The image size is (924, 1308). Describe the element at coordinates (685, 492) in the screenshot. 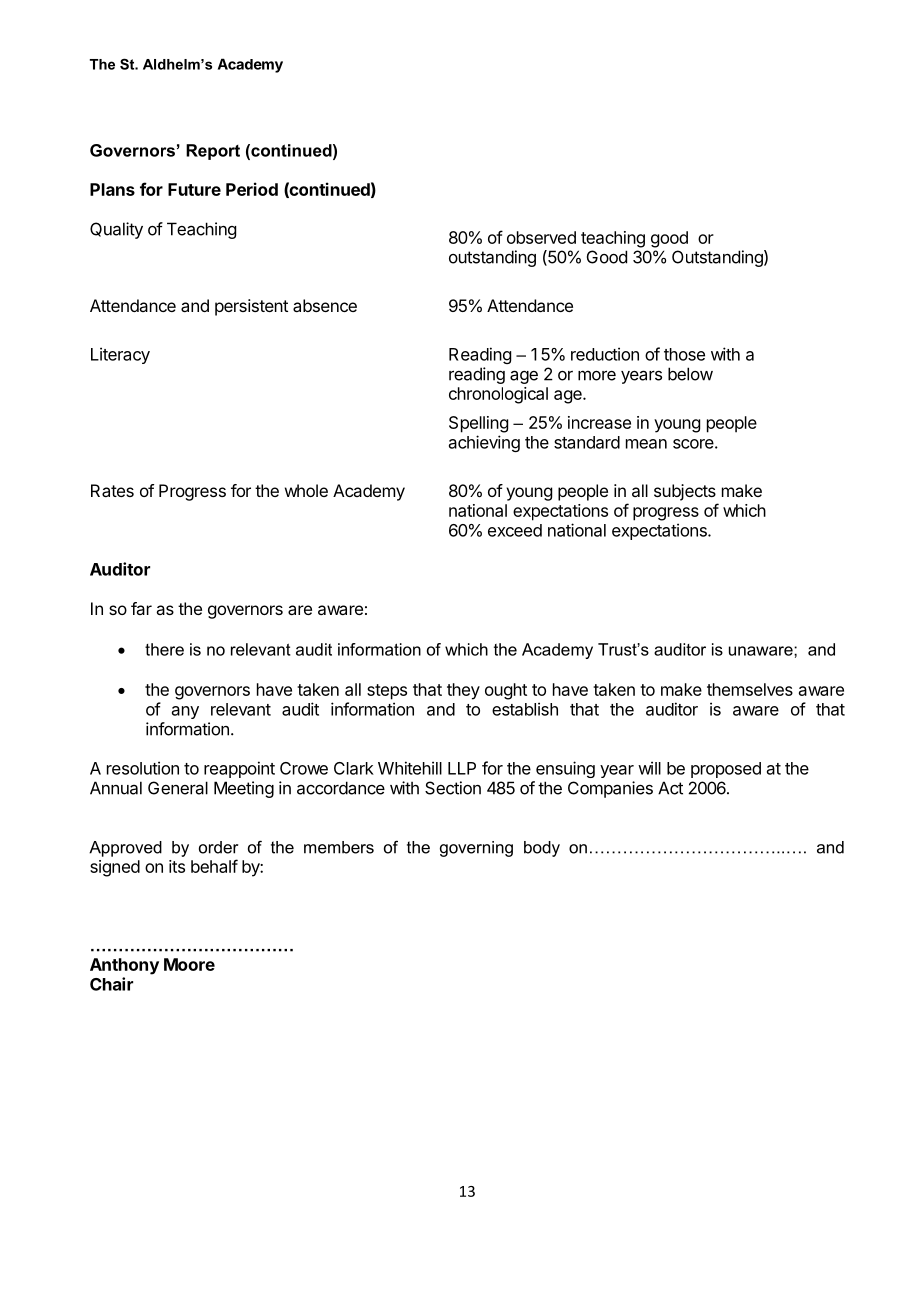

I see `subjects` at that location.
